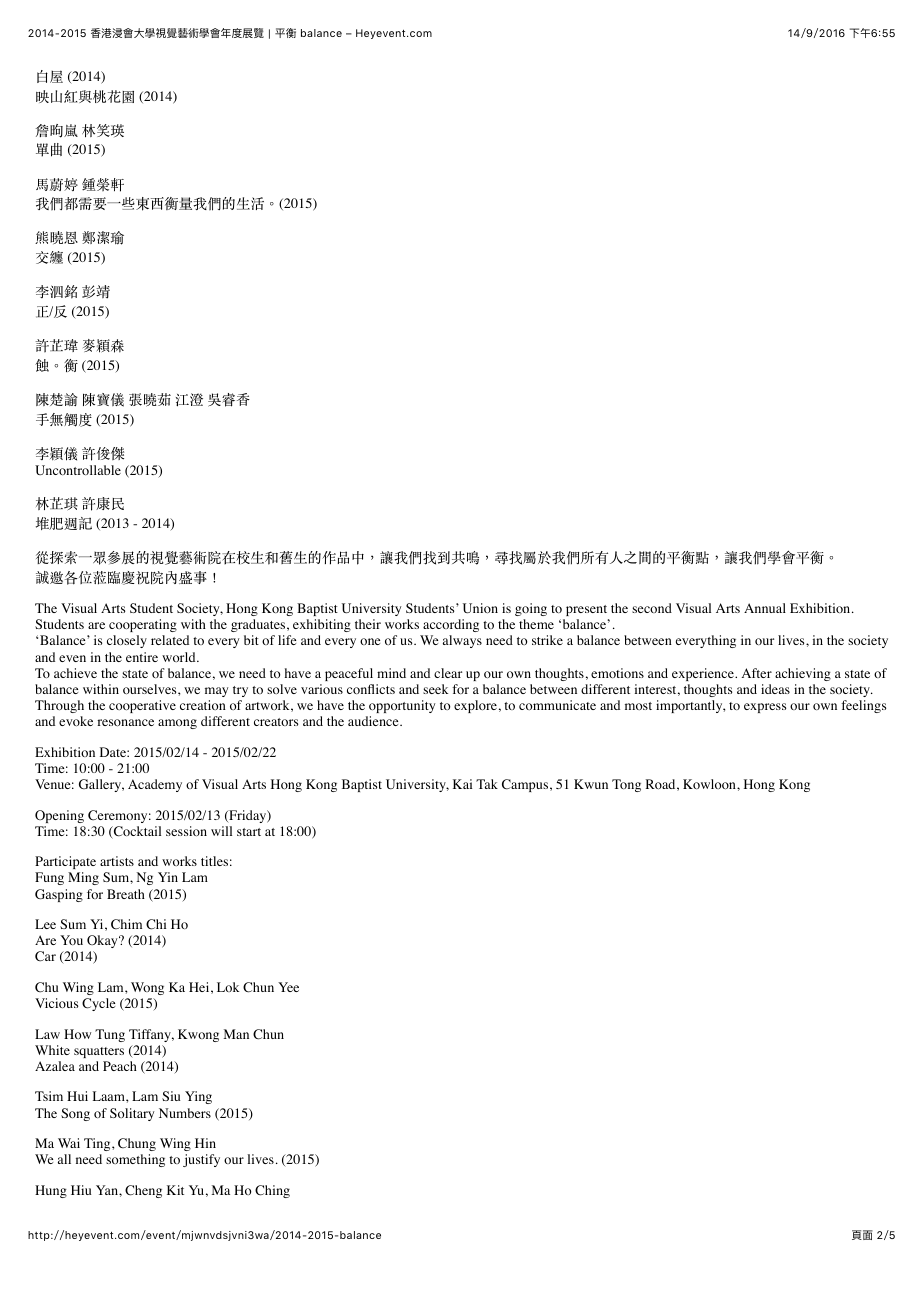 The height and width of the image is (1308, 924). Describe the element at coordinates (757, 673) in the image. I see `After` at that location.
